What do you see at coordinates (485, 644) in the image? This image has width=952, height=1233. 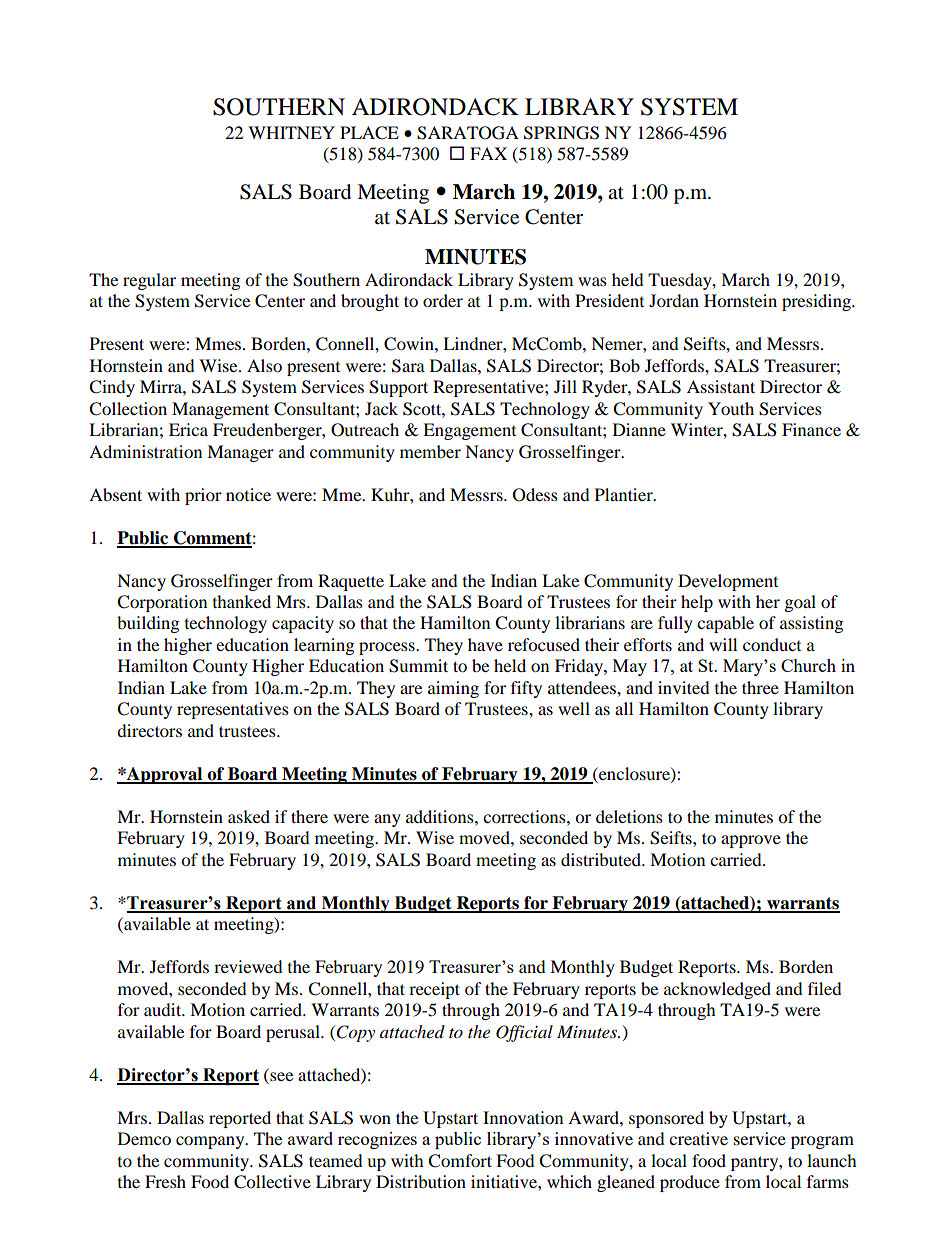 I see `have` at bounding box center [485, 644].
